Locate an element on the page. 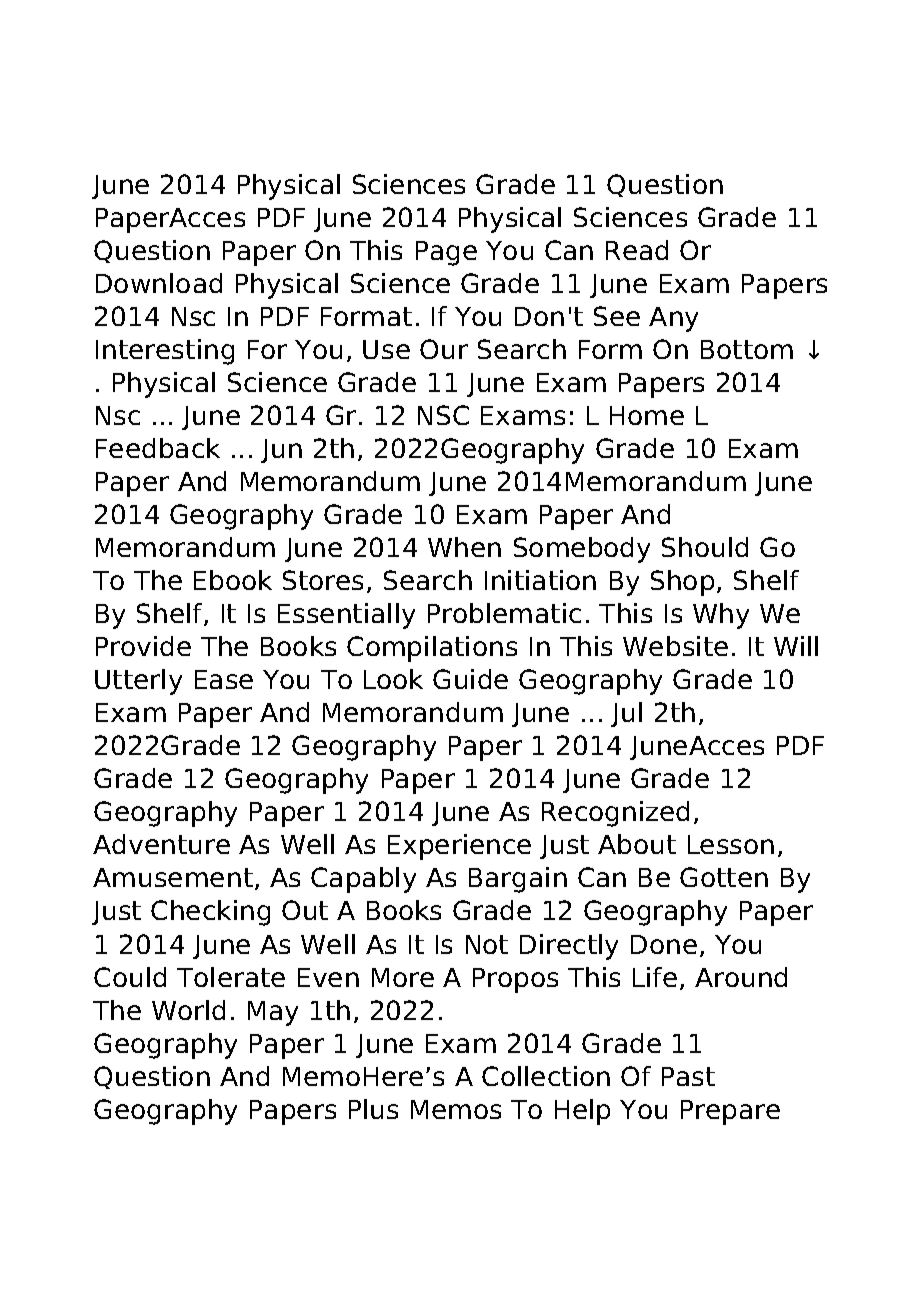 The width and height of the document is (924, 1311). Should is located at coordinates (705, 547).
